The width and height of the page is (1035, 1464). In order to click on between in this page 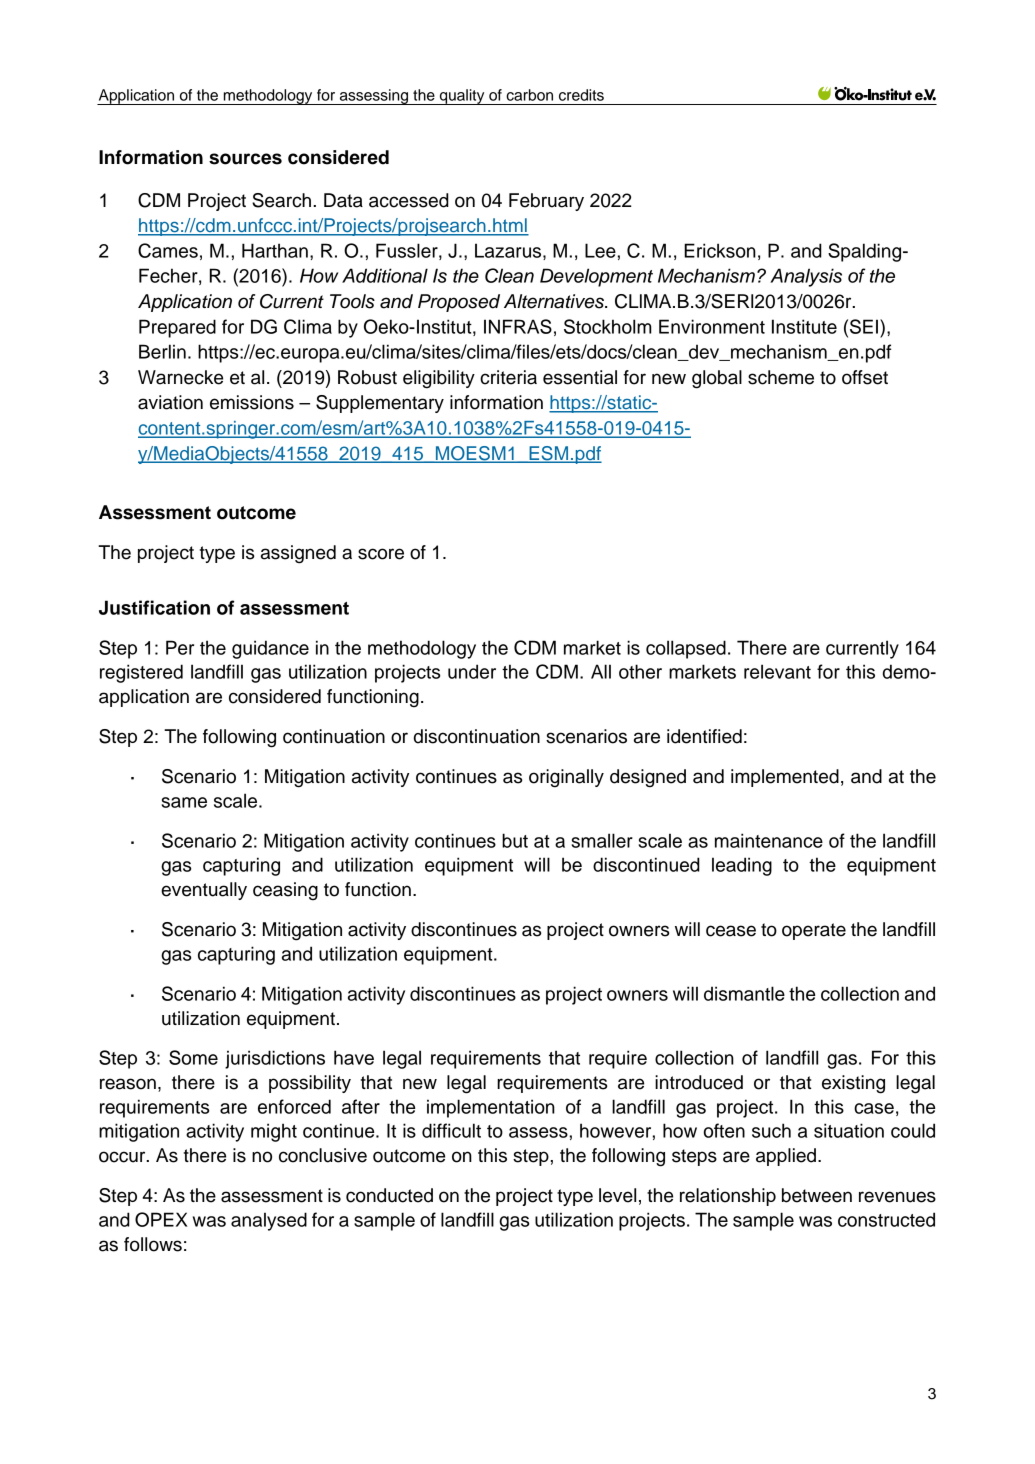, I will do `click(817, 1195)`.
